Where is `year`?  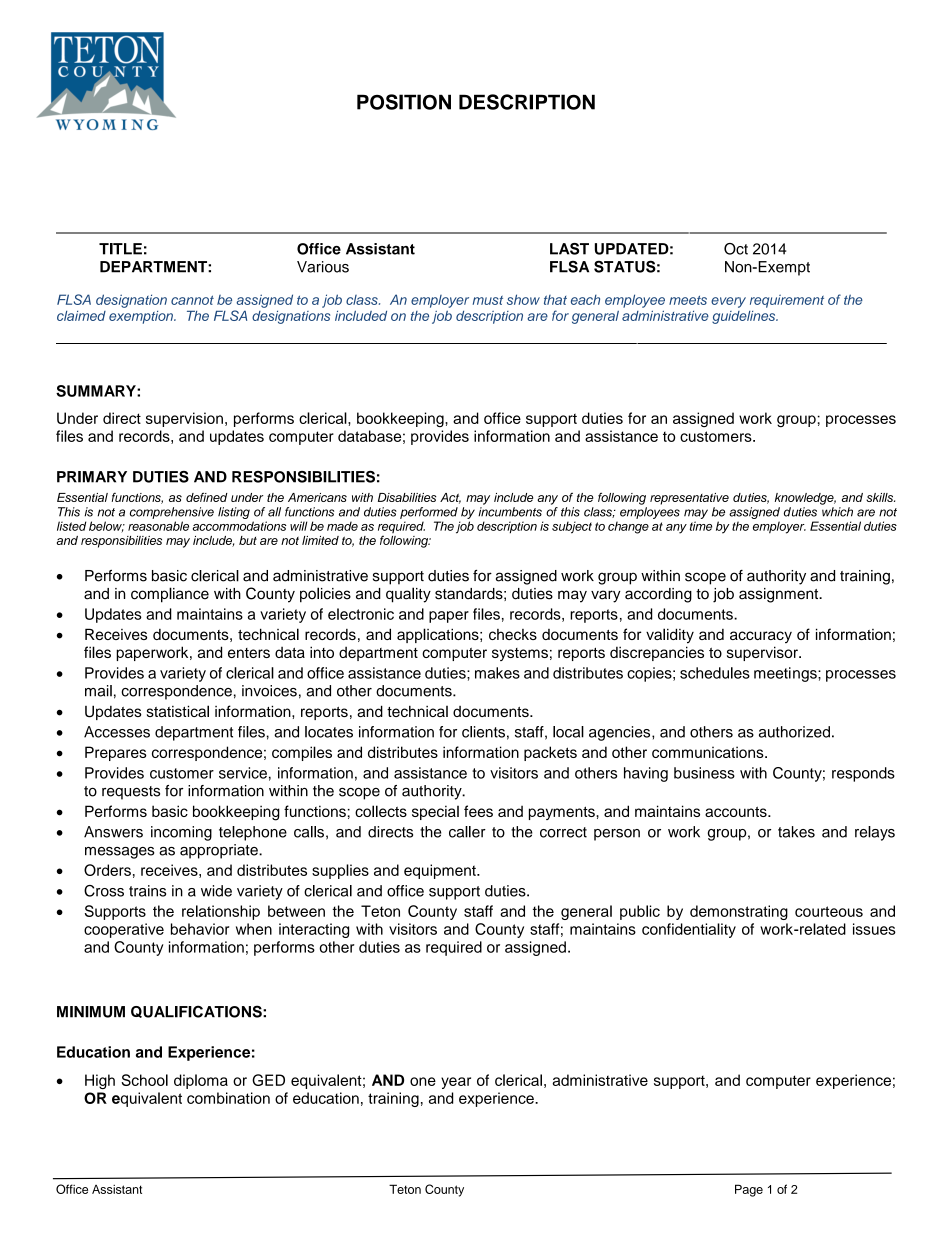
year is located at coordinates (456, 1083).
